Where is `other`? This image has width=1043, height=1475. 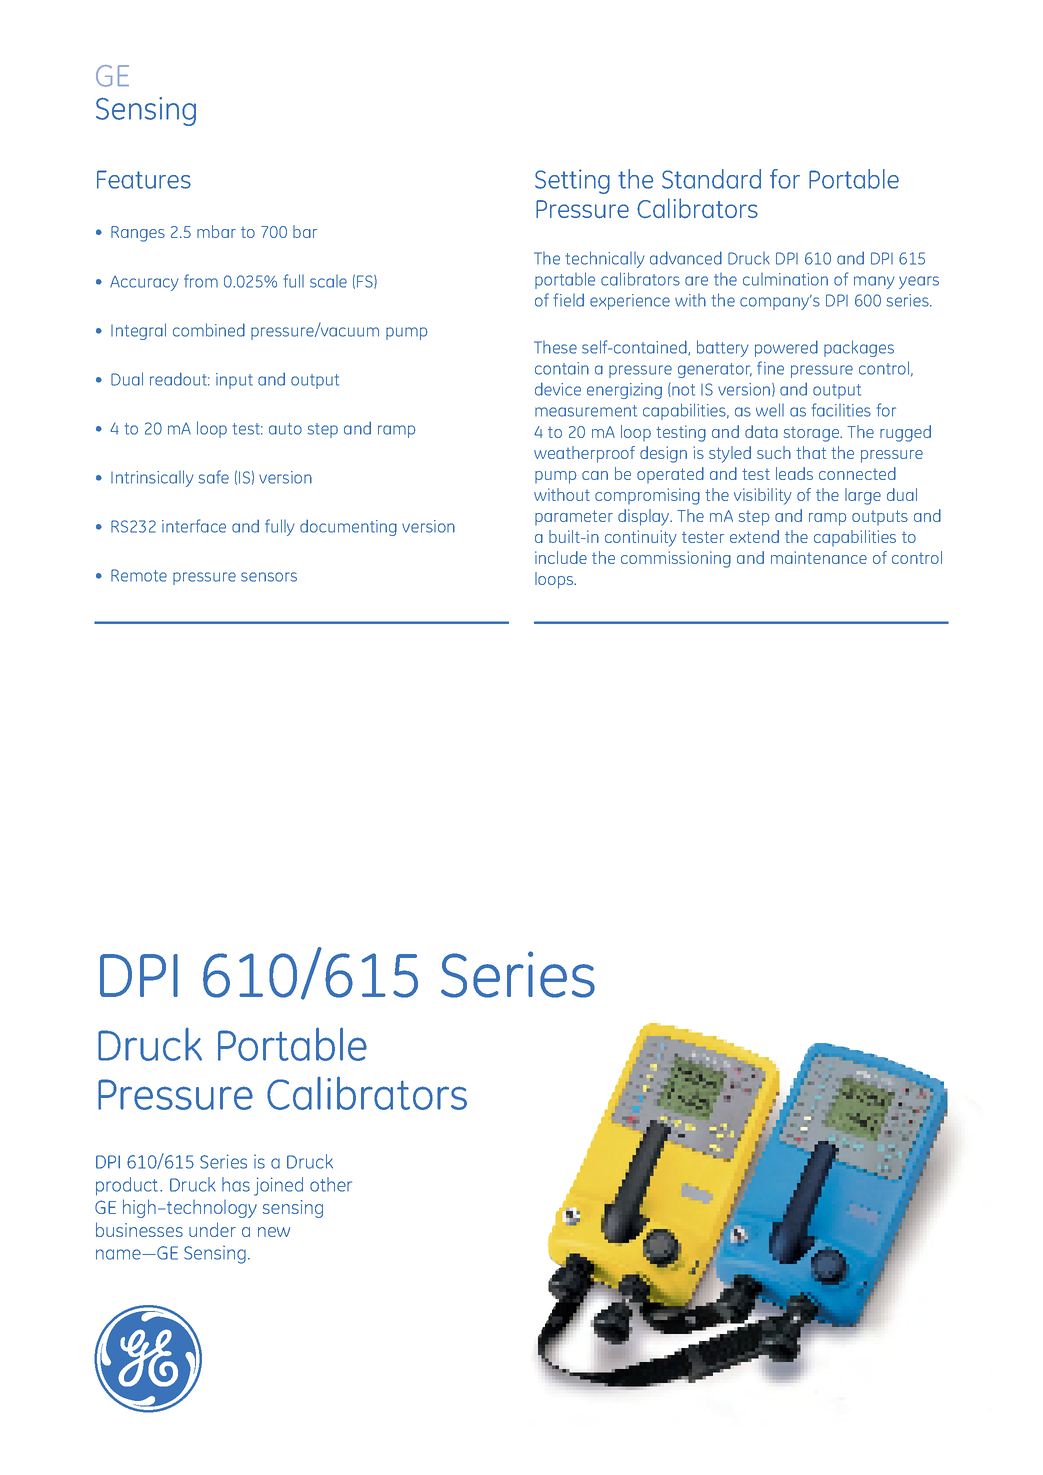 other is located at coordinates (331, 1184).
